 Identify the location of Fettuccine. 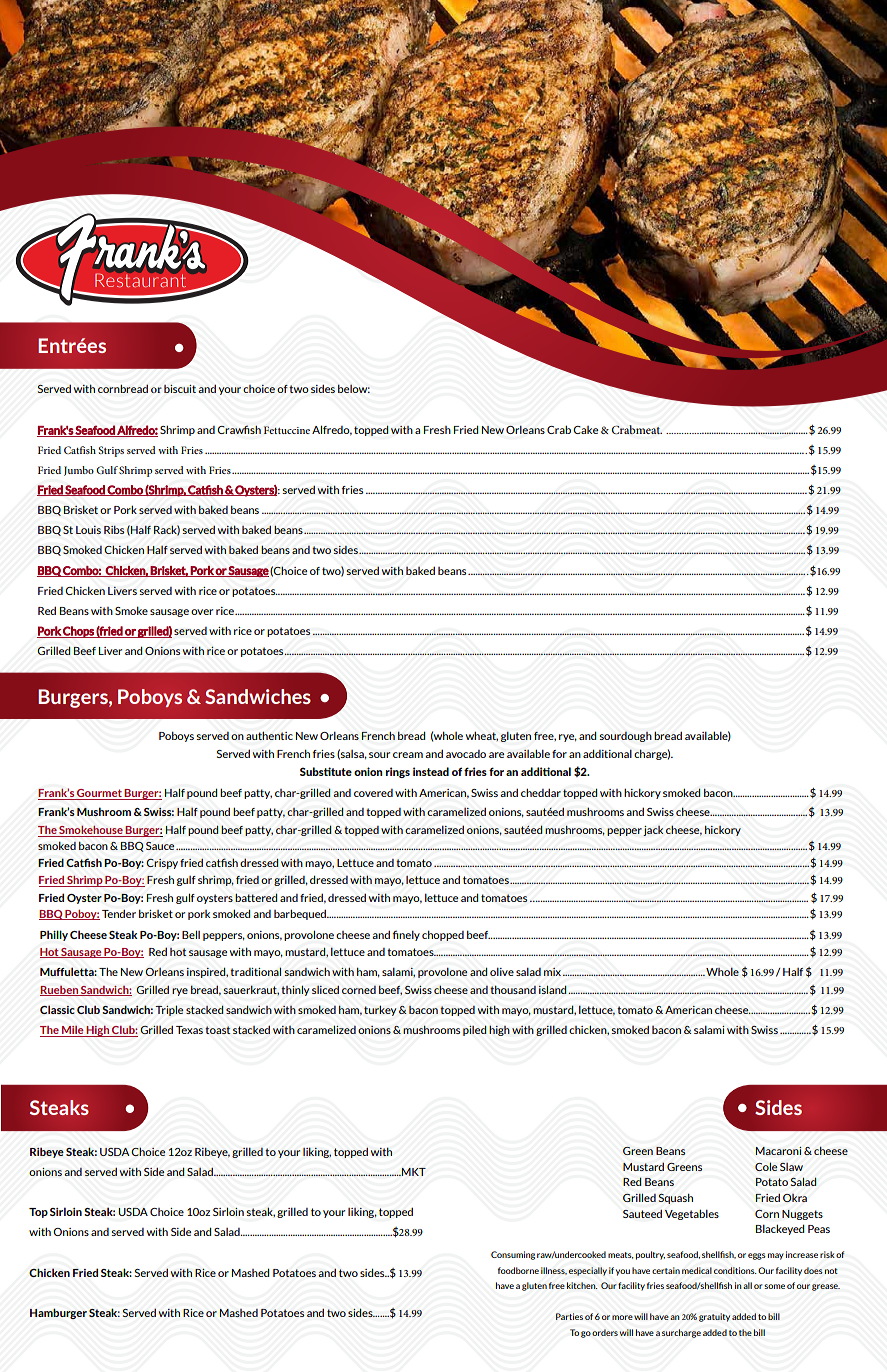
(287, 430).
